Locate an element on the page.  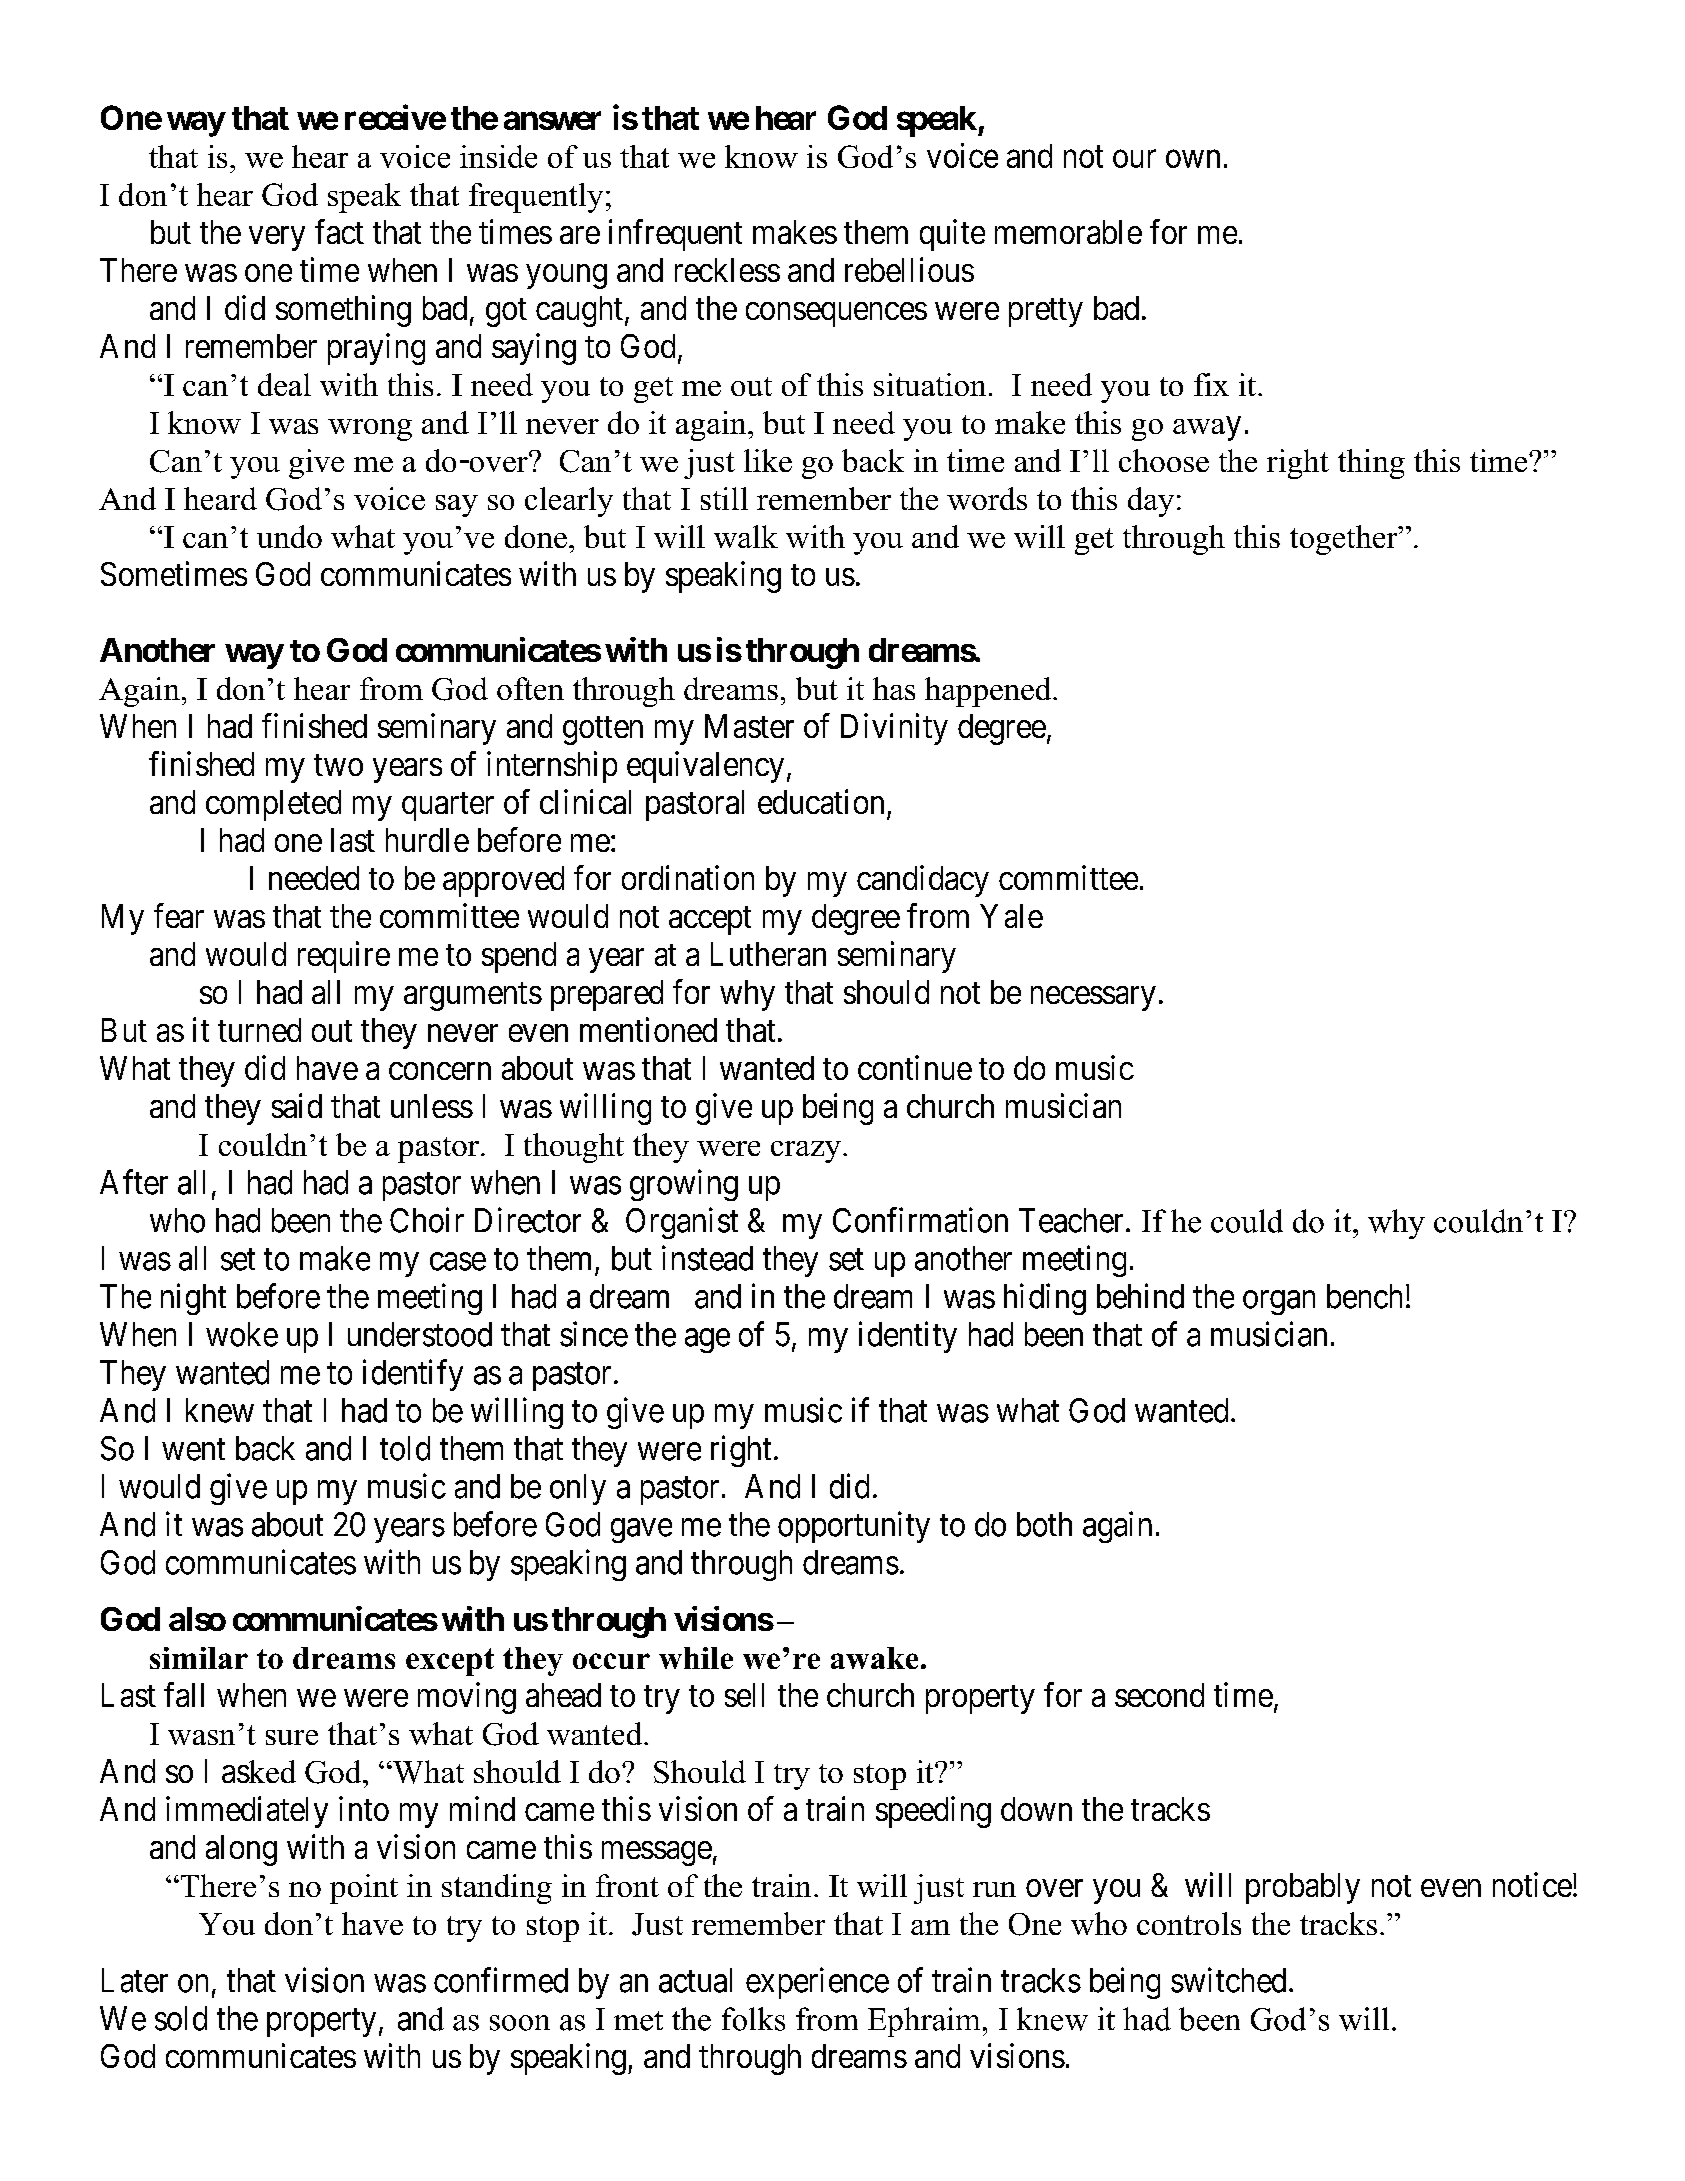
quite is located at coordinates (952, 235).
